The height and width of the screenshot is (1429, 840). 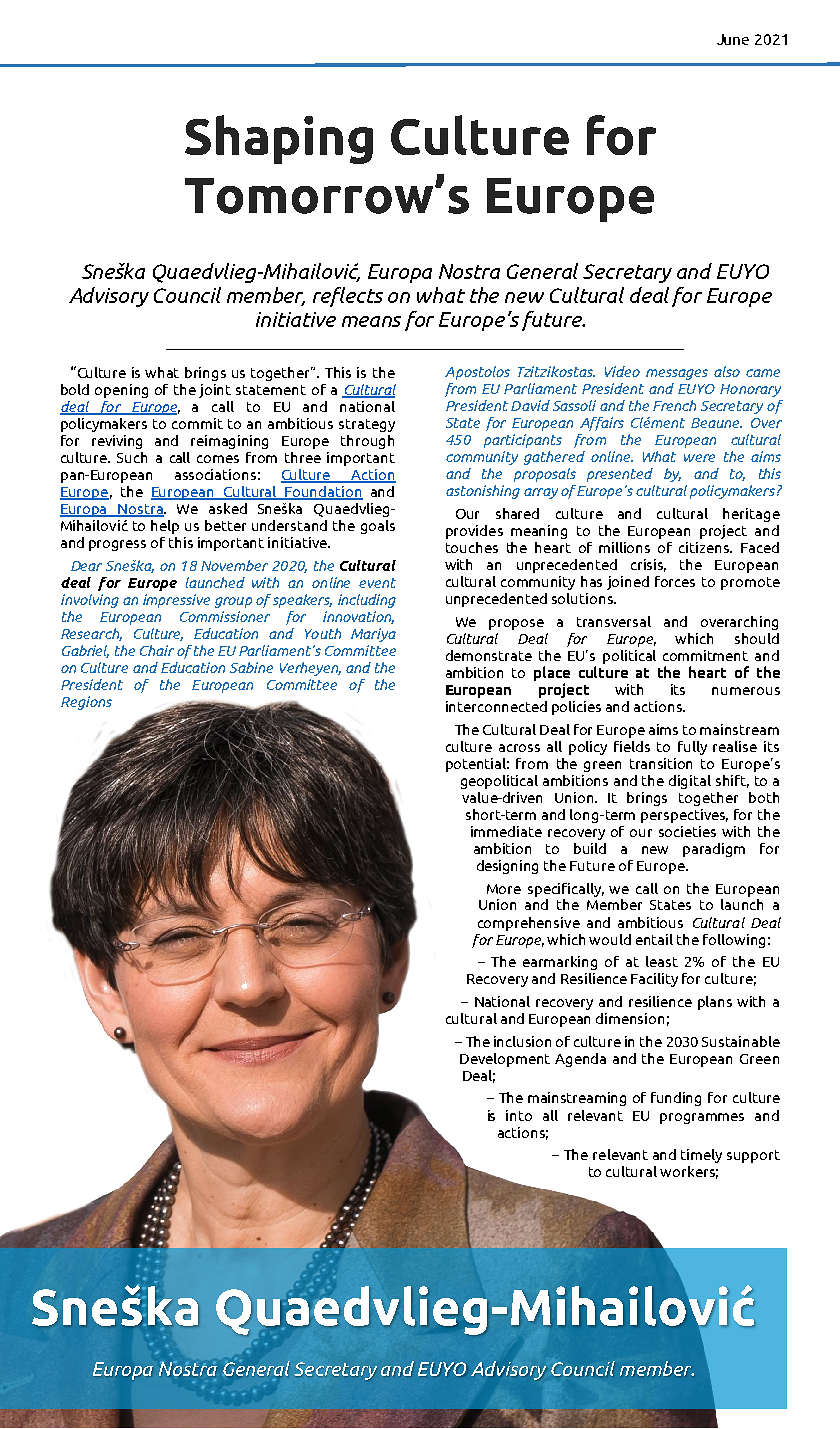 I want to click on across, so click(x=519, y=748).
